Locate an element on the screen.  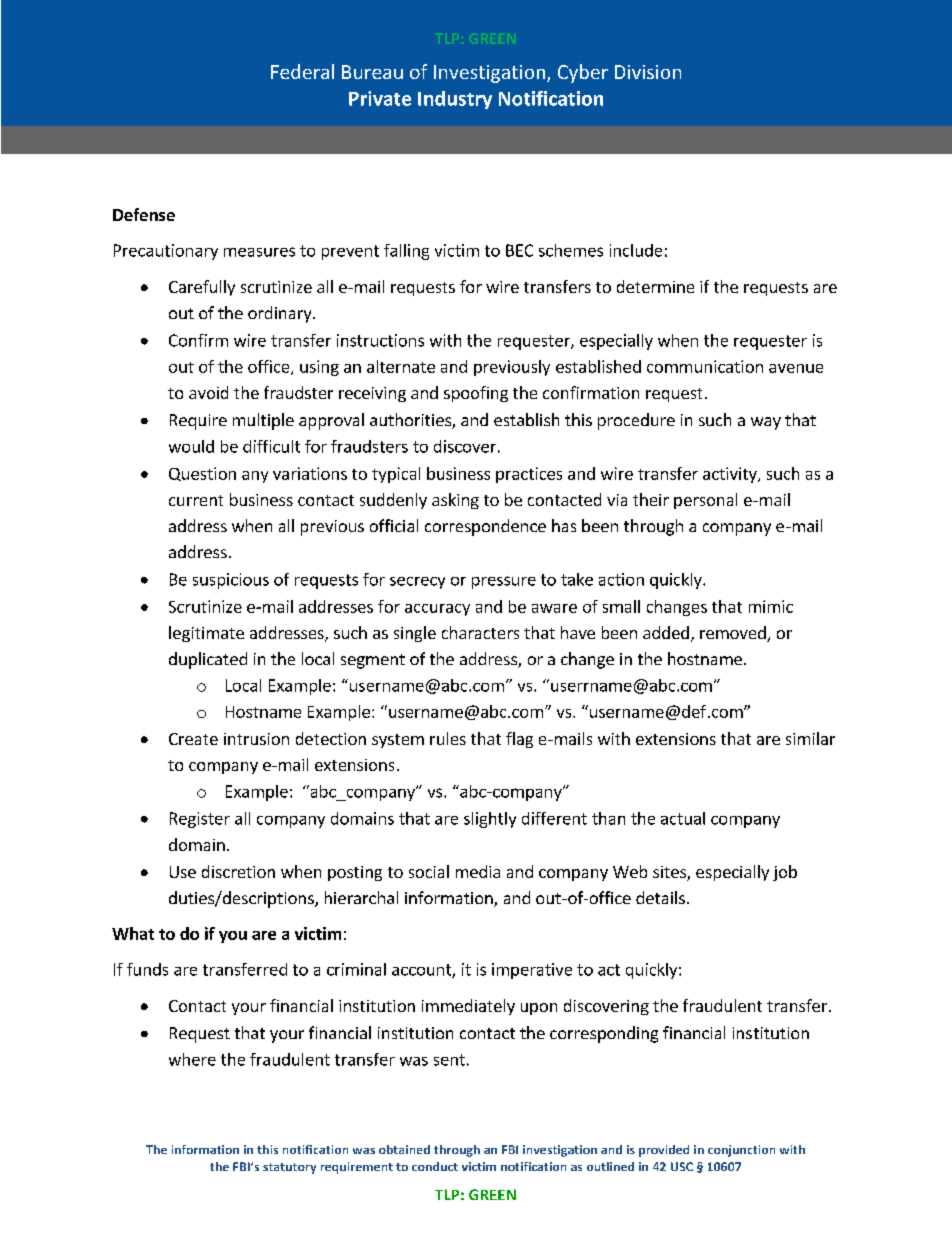
Industry is located at coordinates (455, 100).
